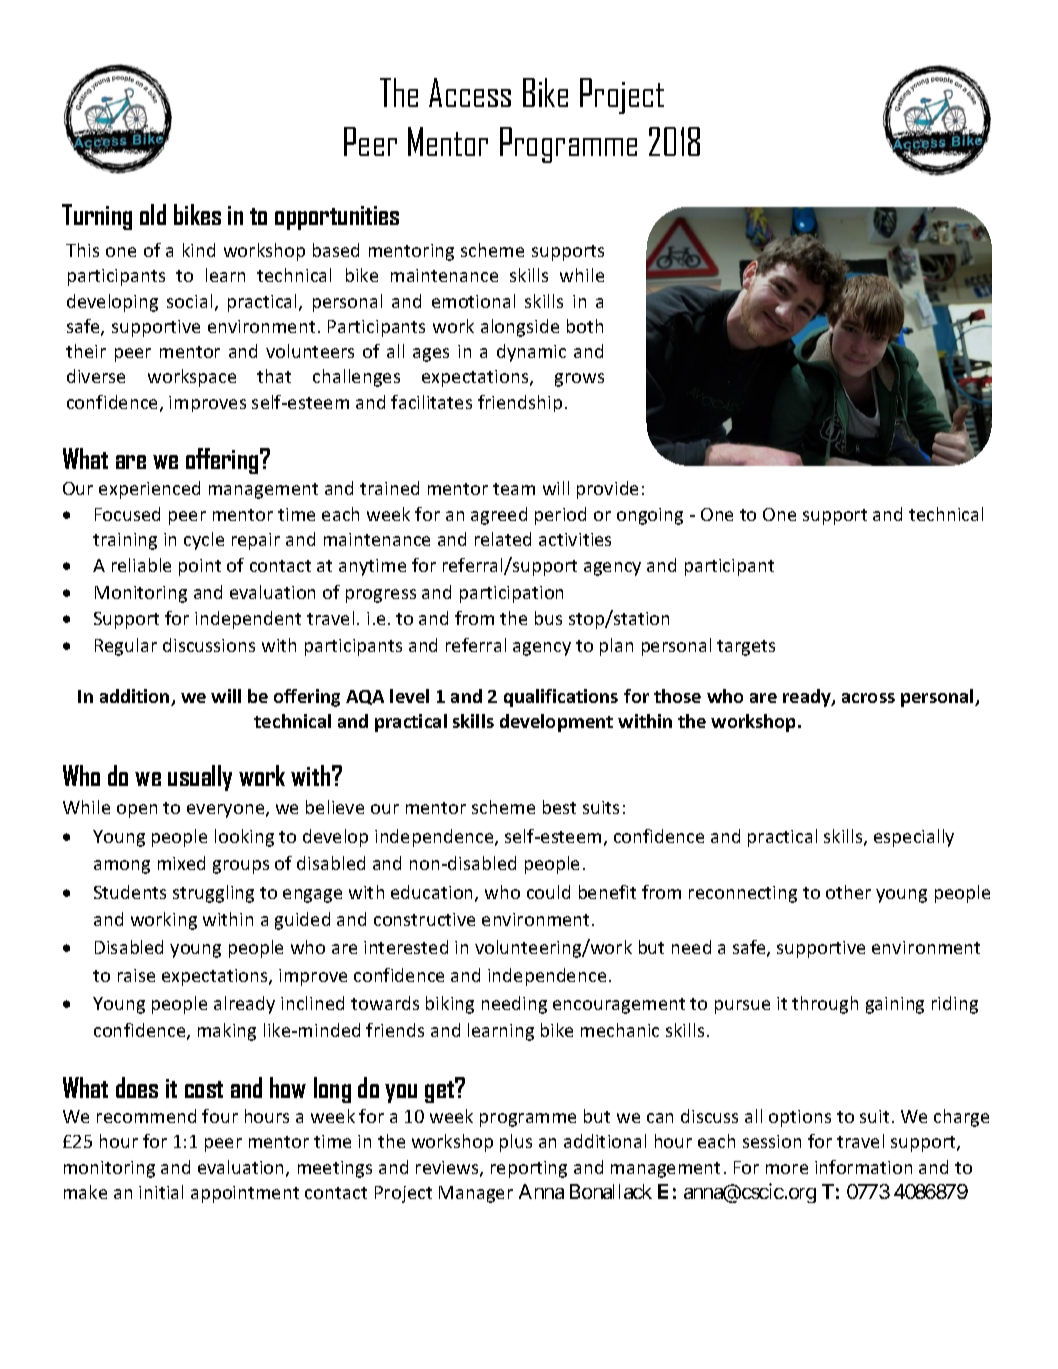 Image resolution: width=1058 pixels, height=1369 pixels. What do you see at coordinates (470, 92) in the screenshot?
I see `Access` at bounding box center [470, 92].
